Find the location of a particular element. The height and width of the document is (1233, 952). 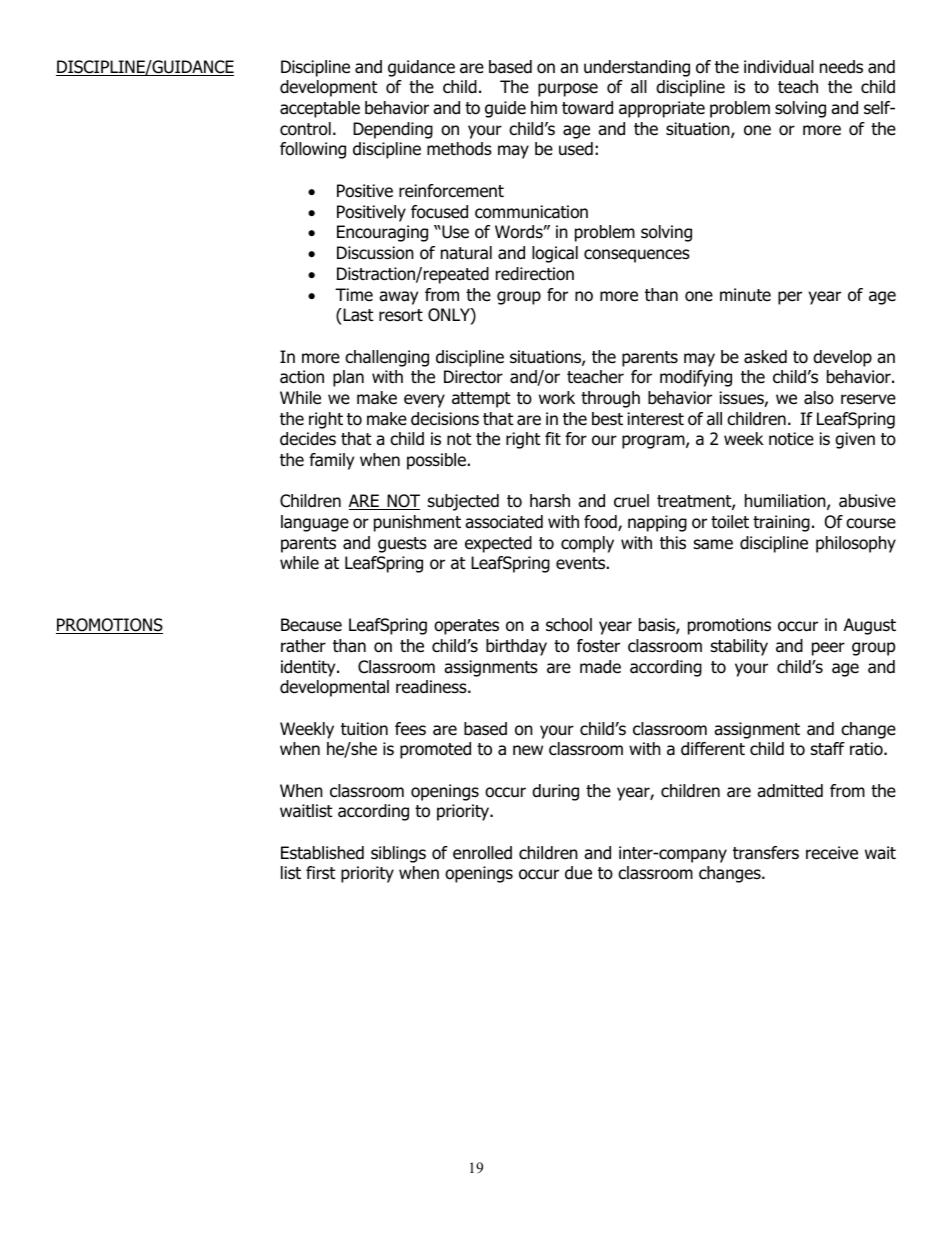

identity is located at coordinates (309, 668).
